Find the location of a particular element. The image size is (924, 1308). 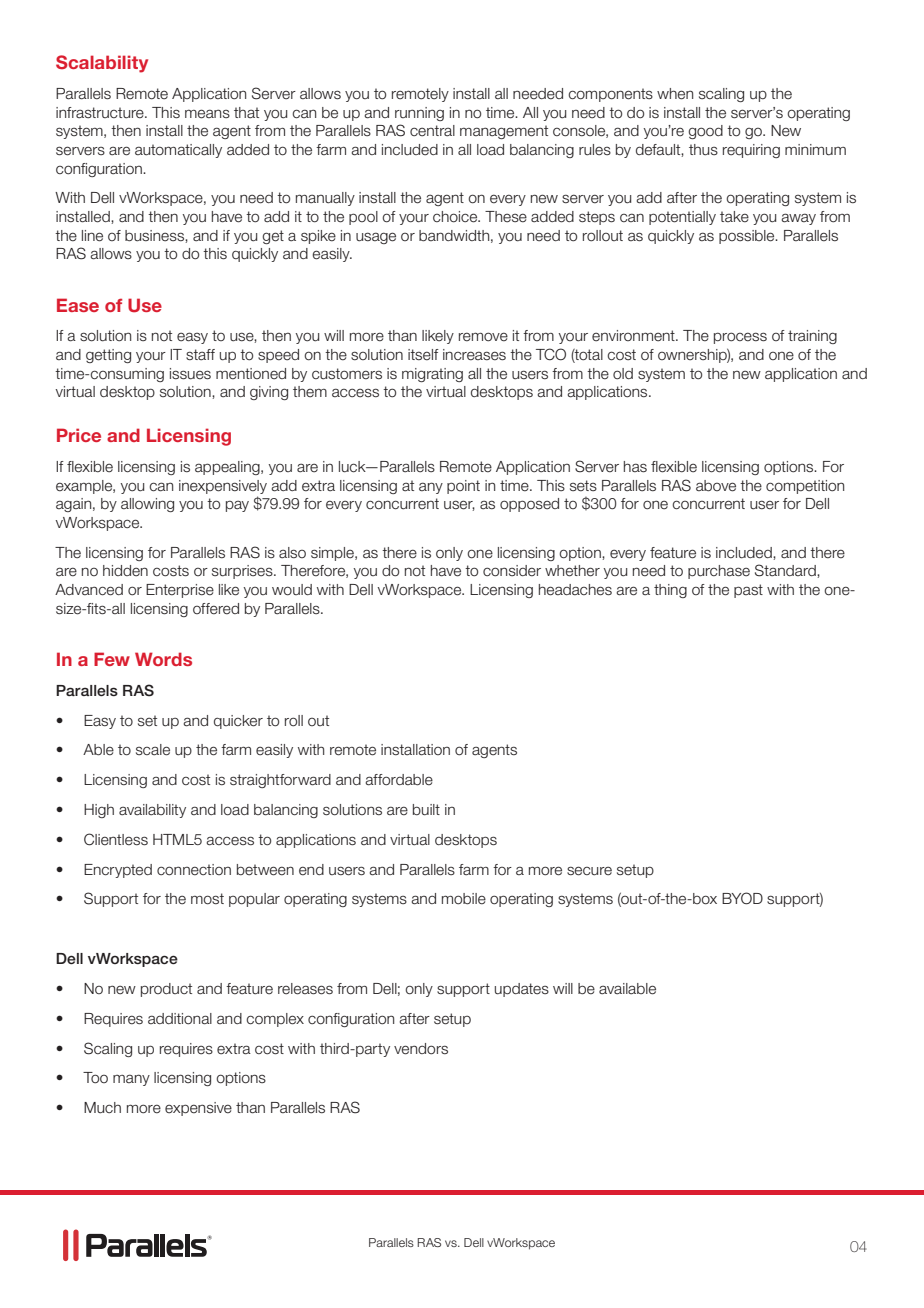

means is located at coordinates (207, 114).
